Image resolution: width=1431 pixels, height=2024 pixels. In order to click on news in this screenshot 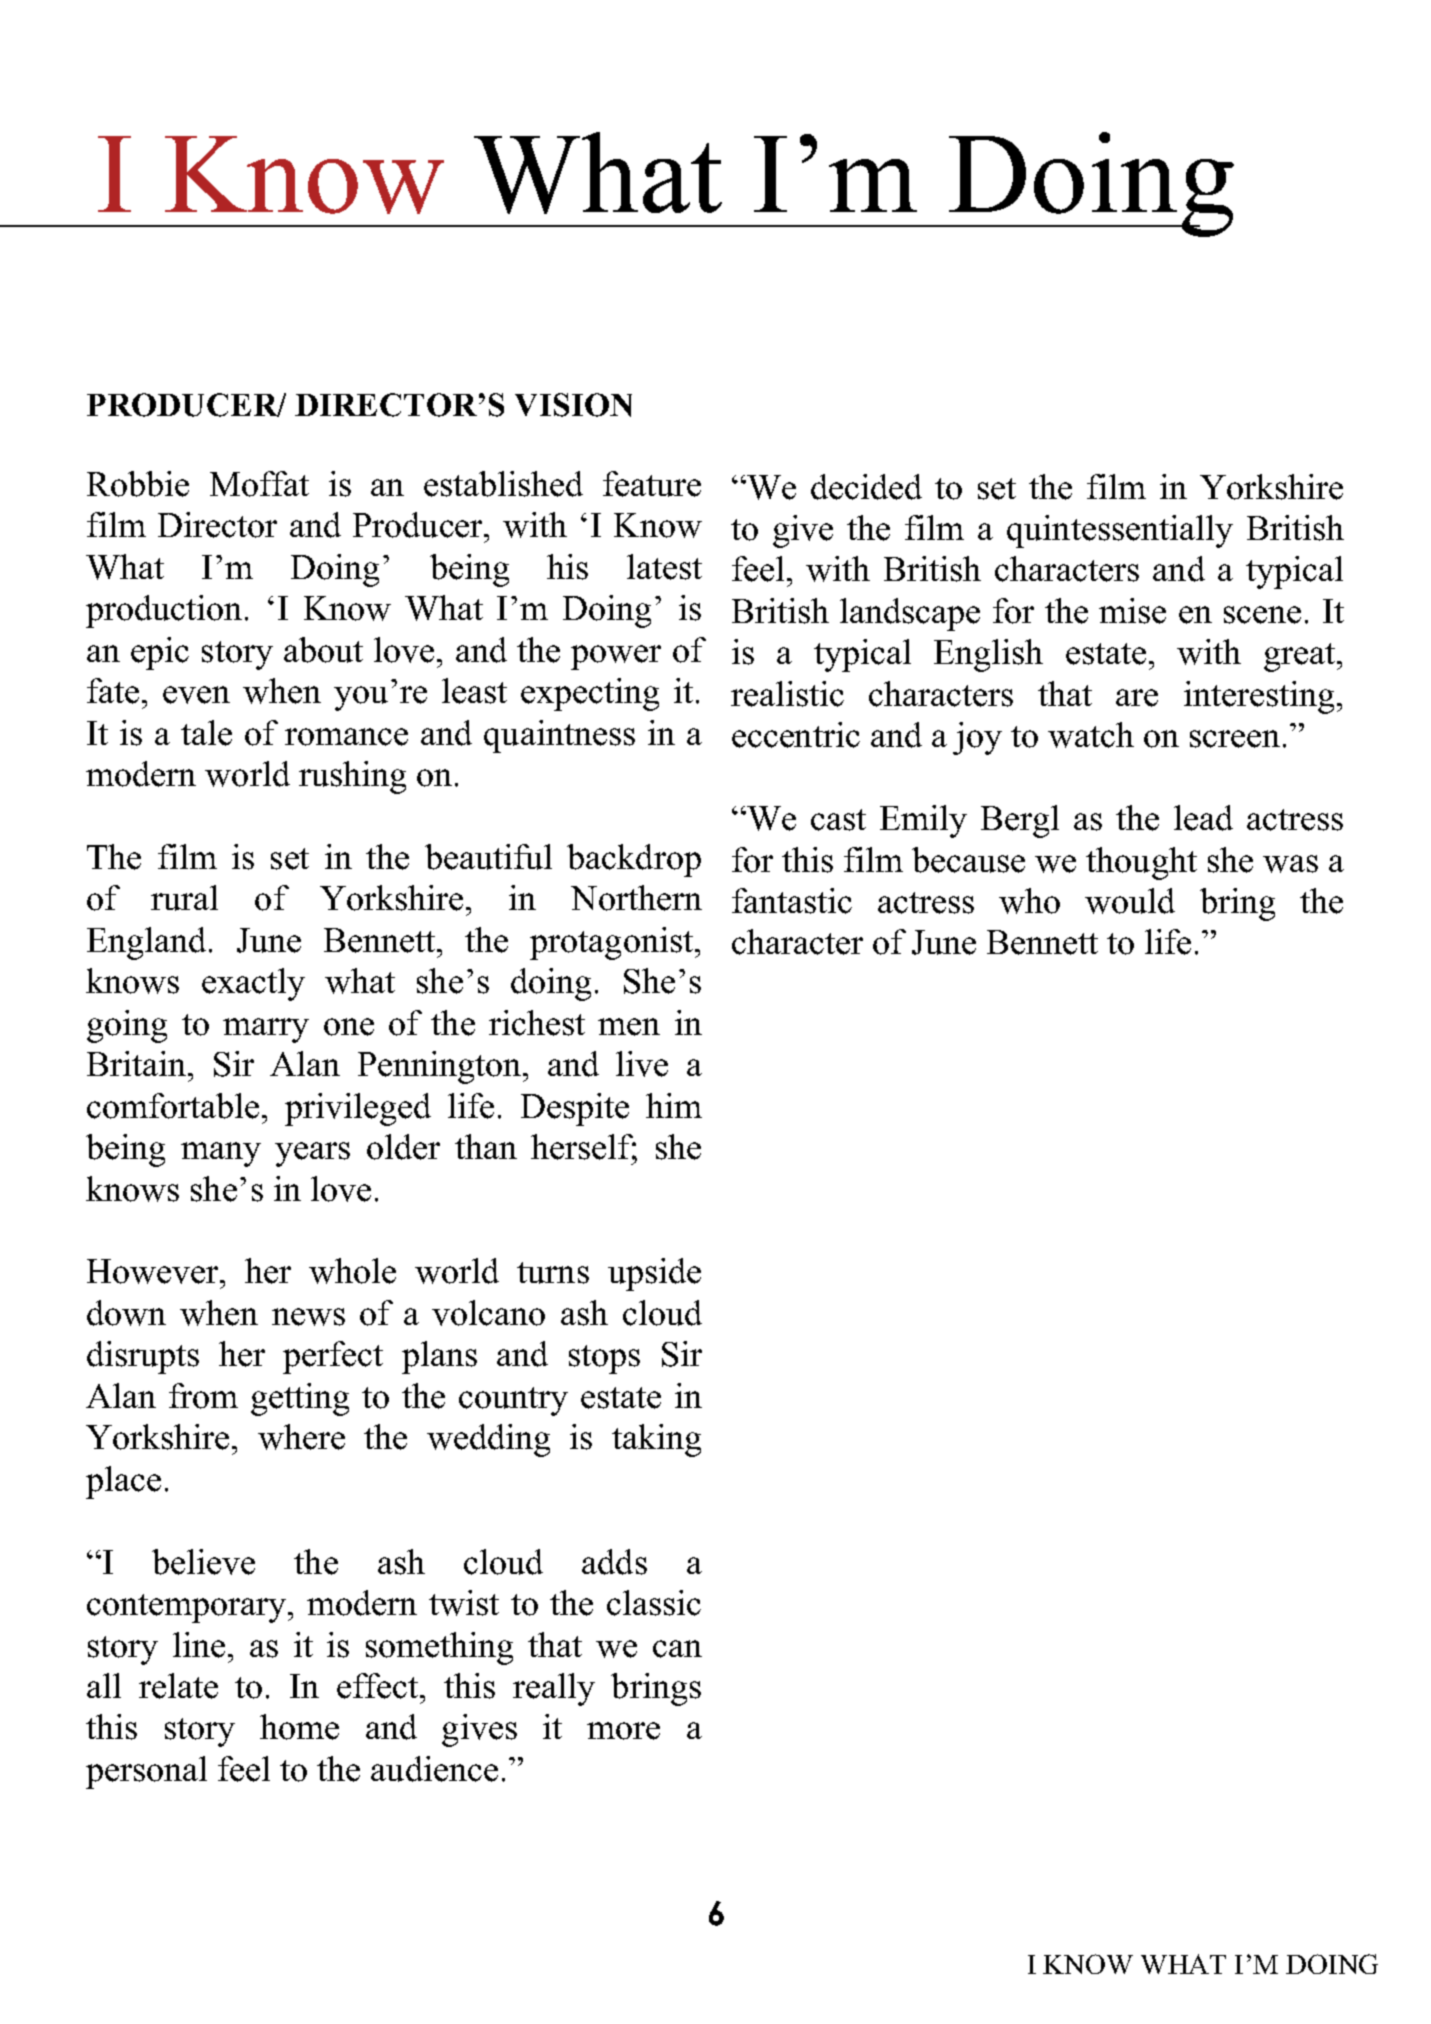, I will do `click(308, 1317)`.
